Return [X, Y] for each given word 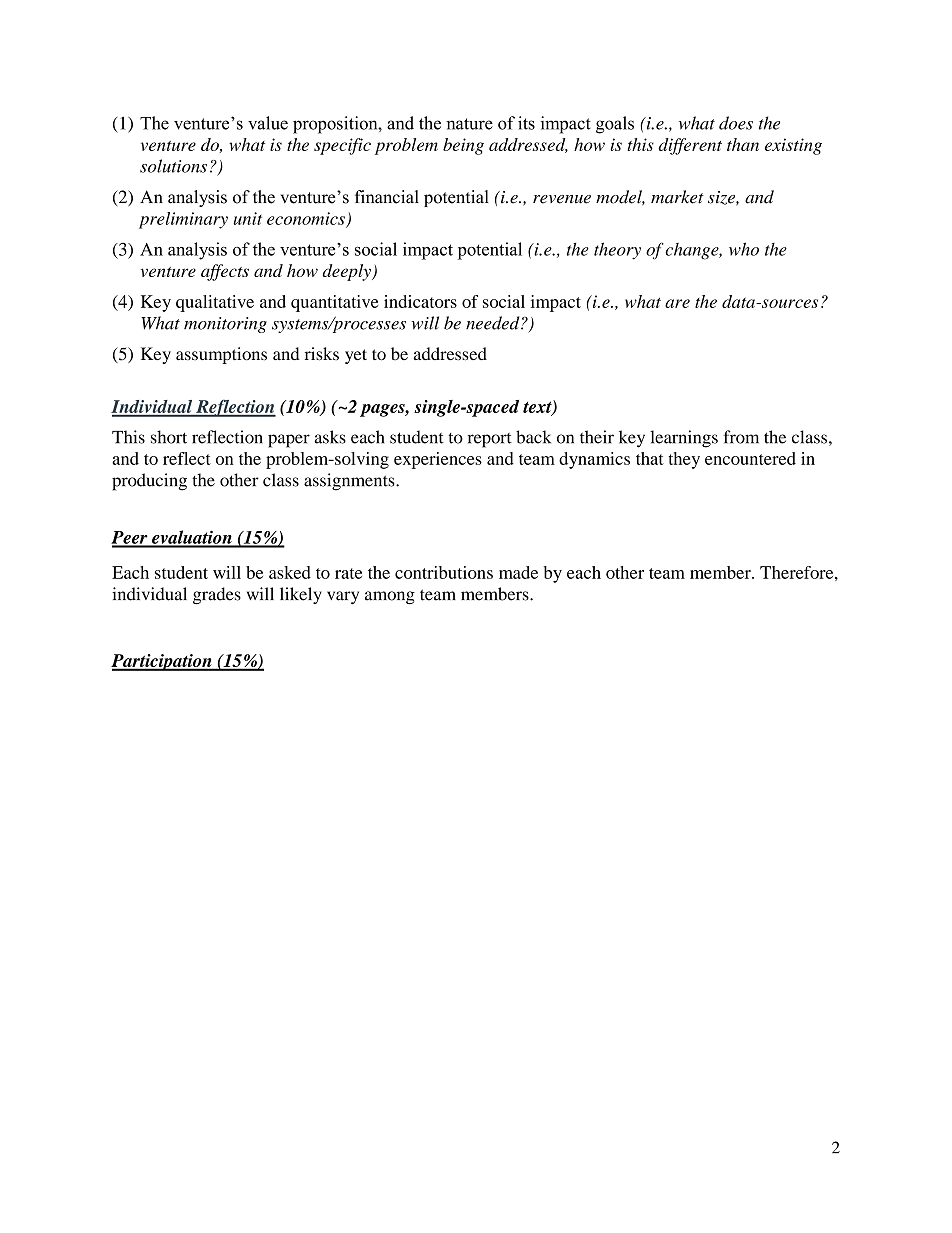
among [390, 598]
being [463, 146]
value [268, 123]
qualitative [215, 303]
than [743, 144]
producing [149, 482]
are [677, 303]
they [684, 460]
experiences [438, 460]
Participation [162, 662]
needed [494, 323]
